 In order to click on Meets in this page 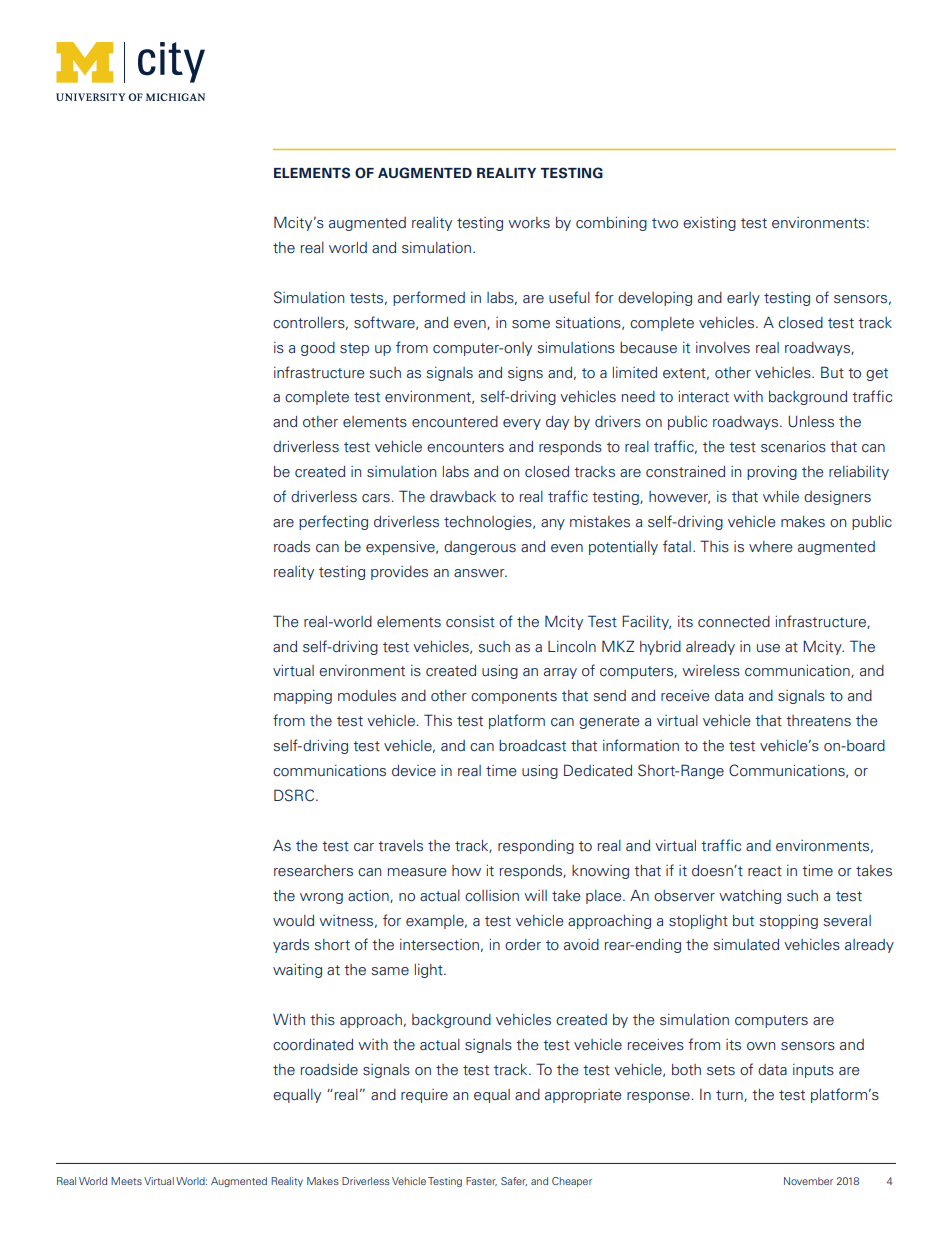, I will do `click(126, 1181)`.
